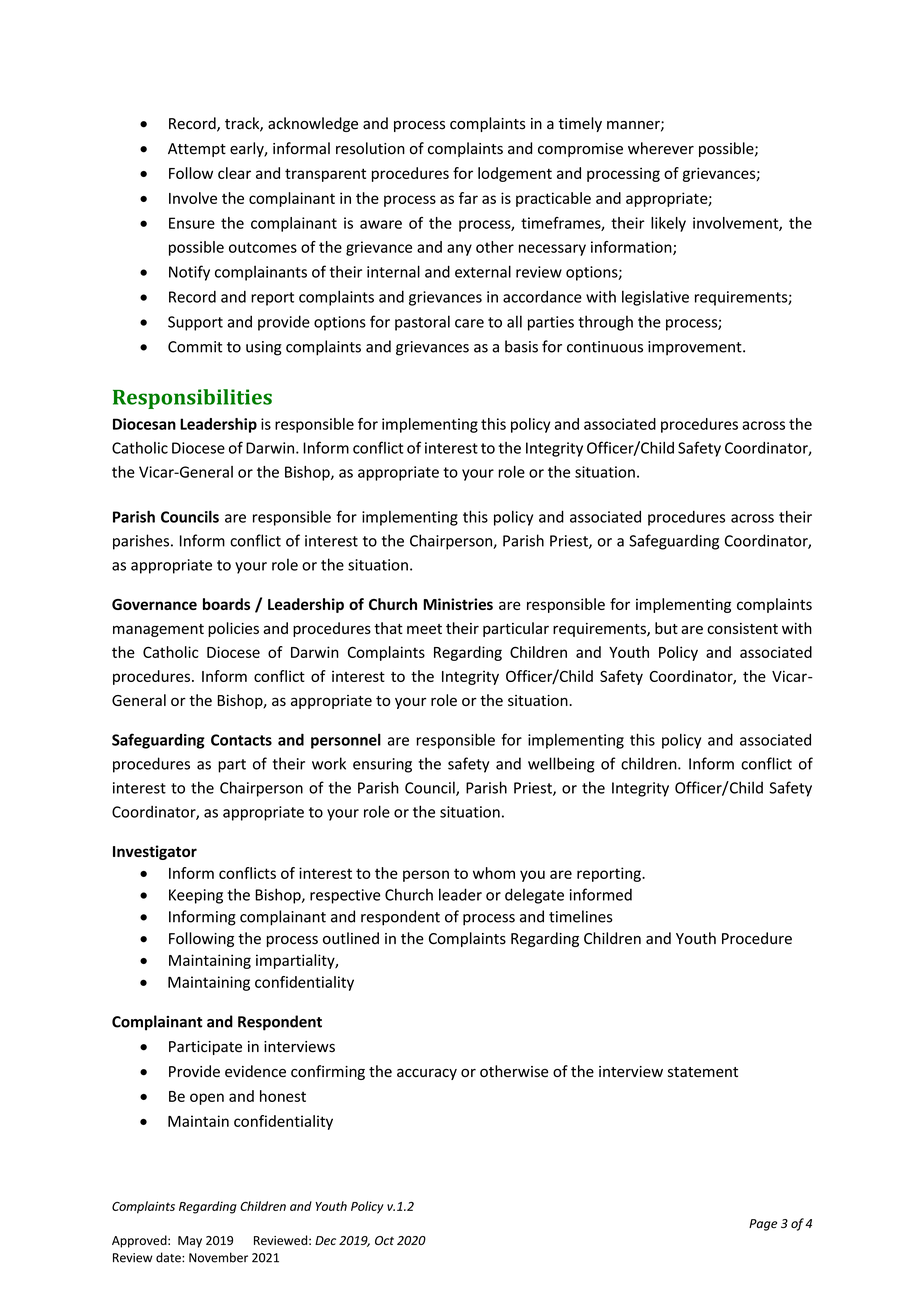 The height and width of the screenshot is (1308, 924). Describe the element at coordinates (494, 873) in the screenshot. I see `whom` at that location.
